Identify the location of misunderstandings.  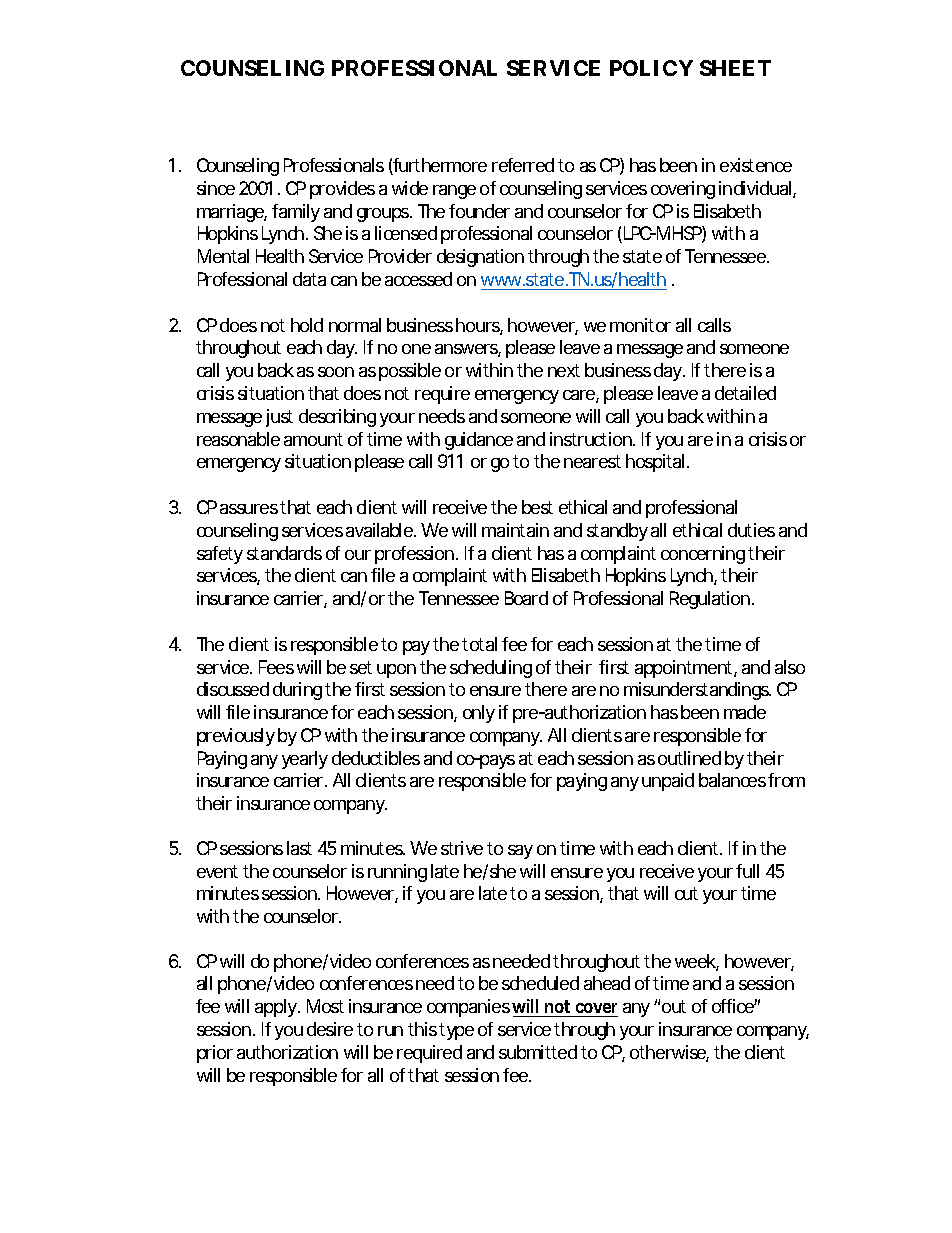
(696, 691).
